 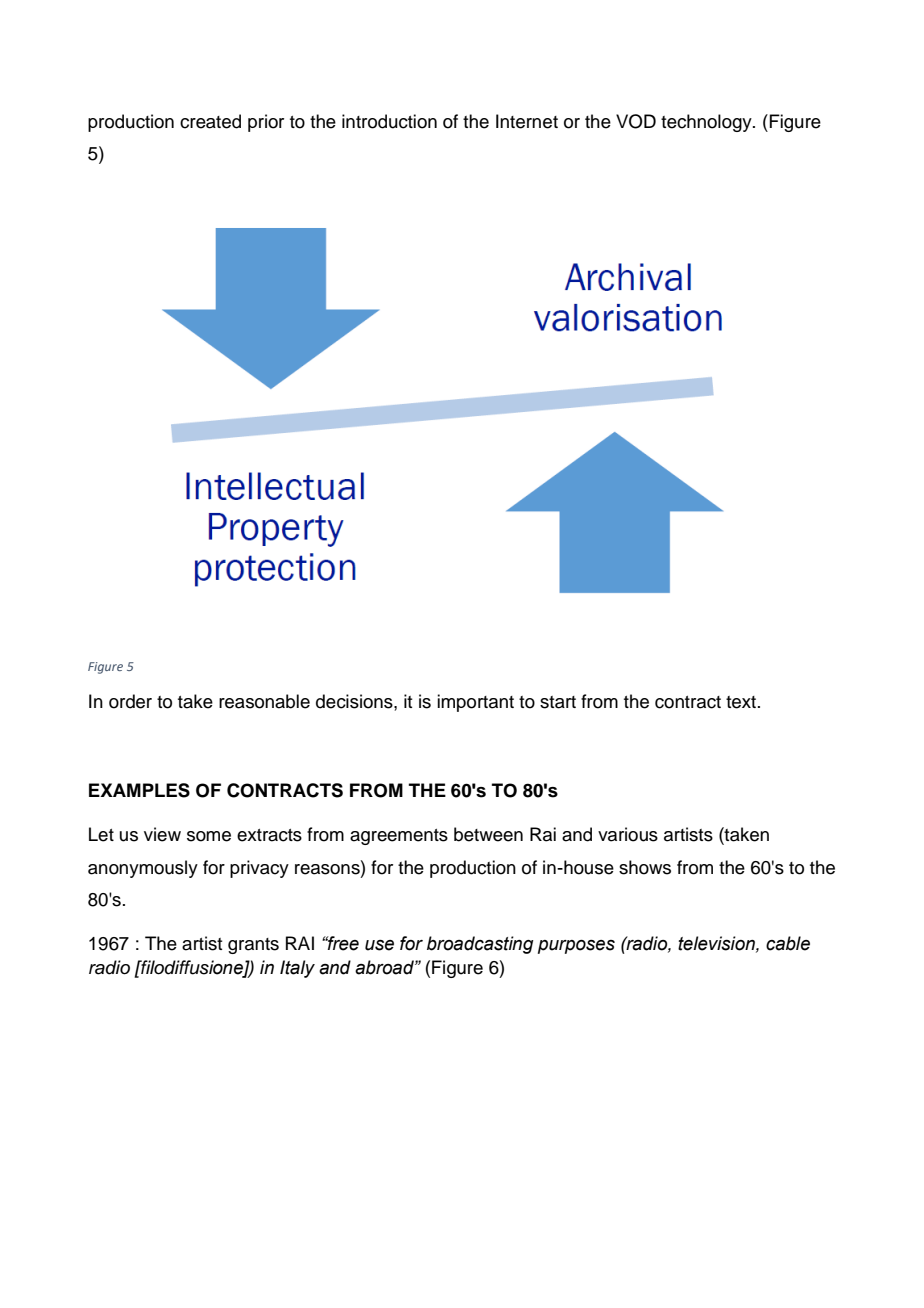 I want to click on broadcasting, so click(x=480, y=945).
